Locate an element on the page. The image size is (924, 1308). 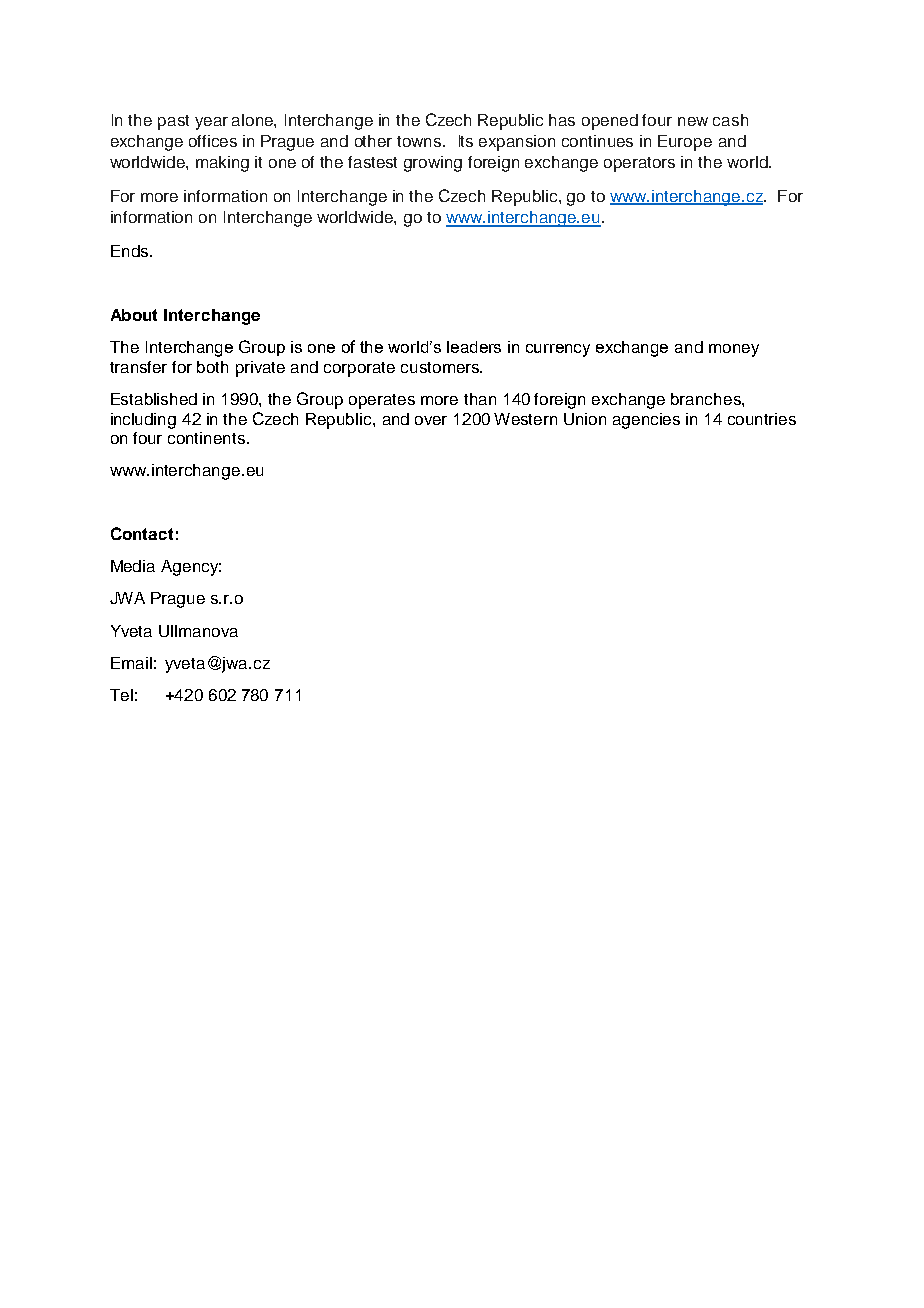
Established is located at coordinates (154, 399).
